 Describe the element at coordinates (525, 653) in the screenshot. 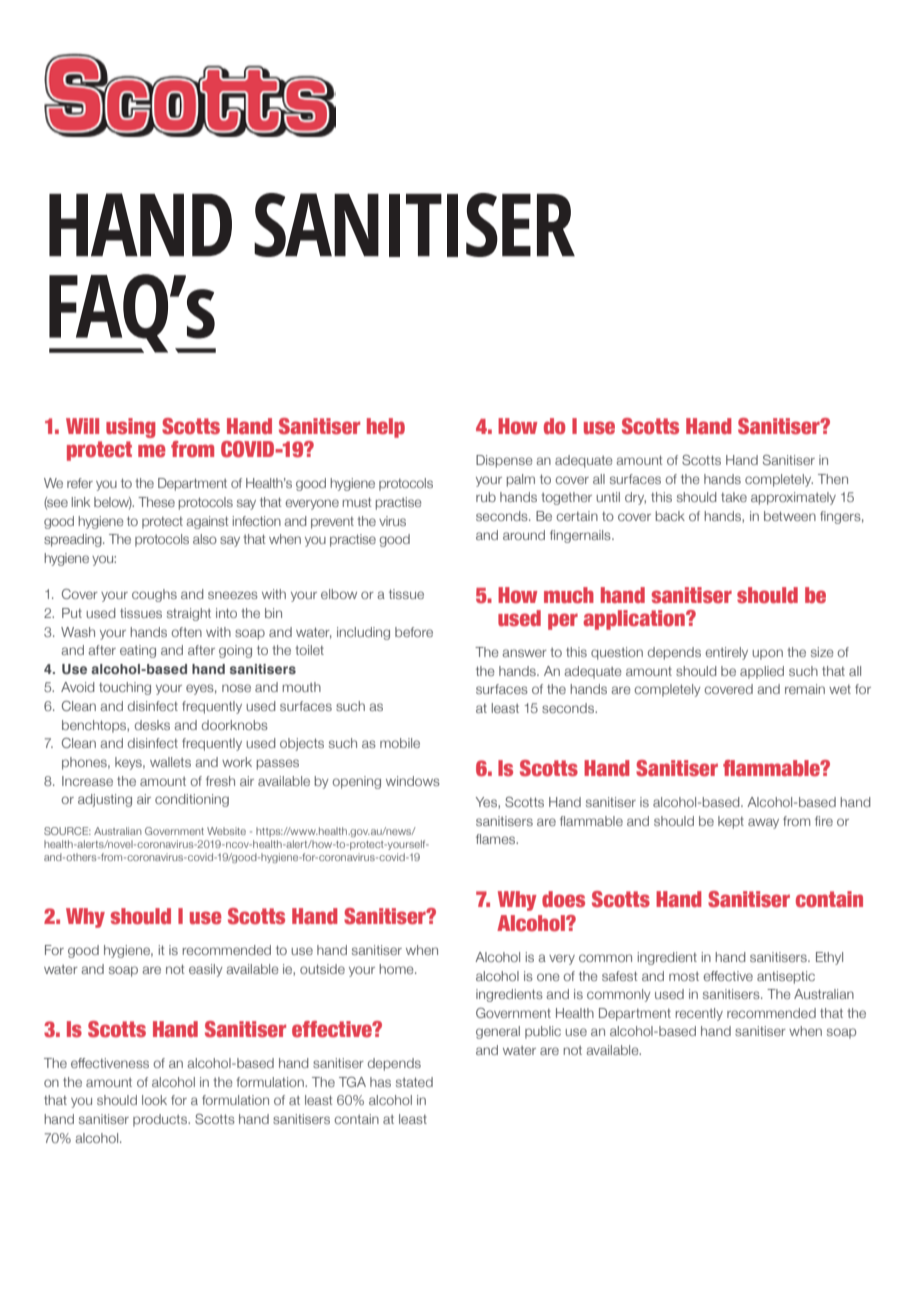

I see `answer` at that location.
